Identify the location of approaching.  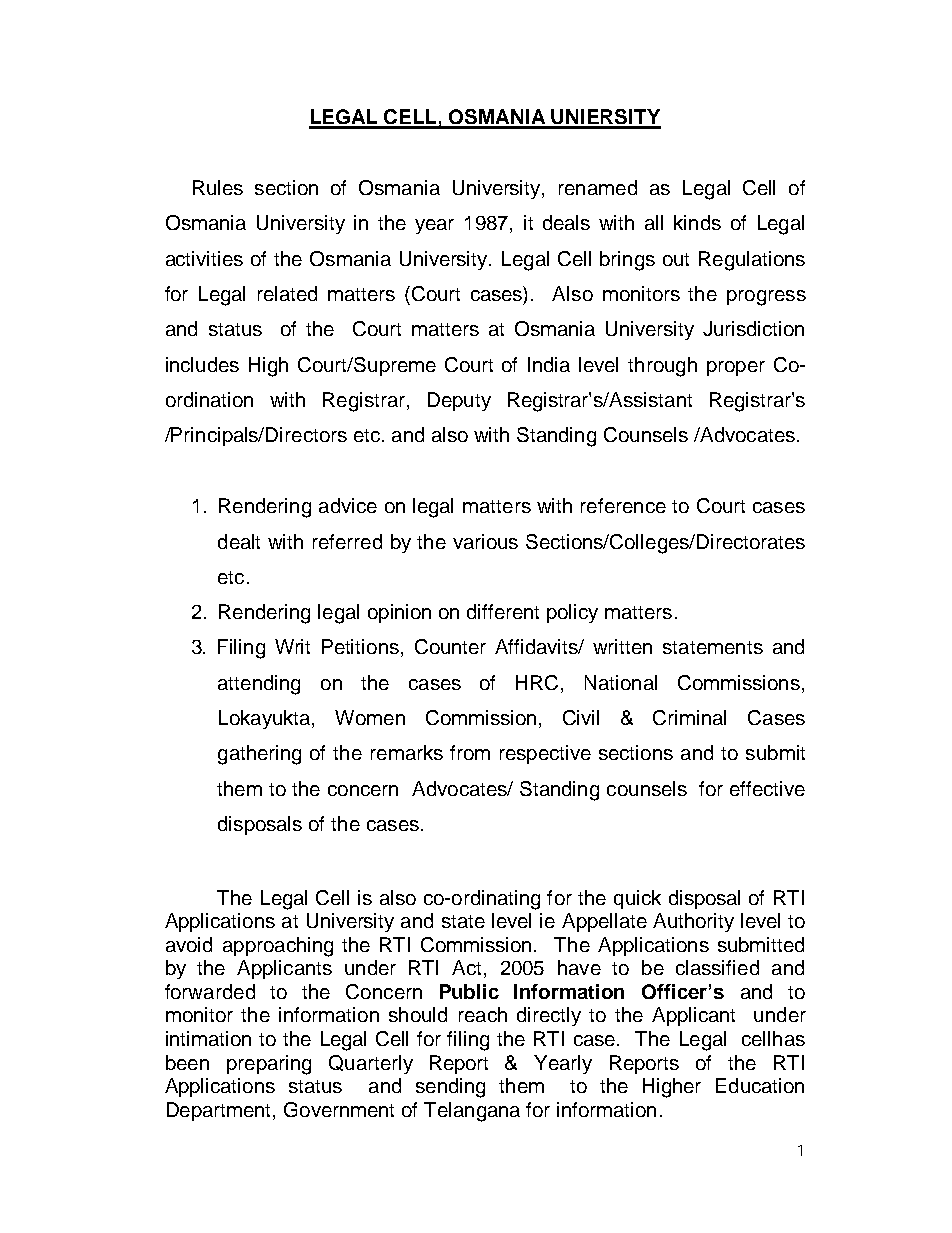
(278, 947).
